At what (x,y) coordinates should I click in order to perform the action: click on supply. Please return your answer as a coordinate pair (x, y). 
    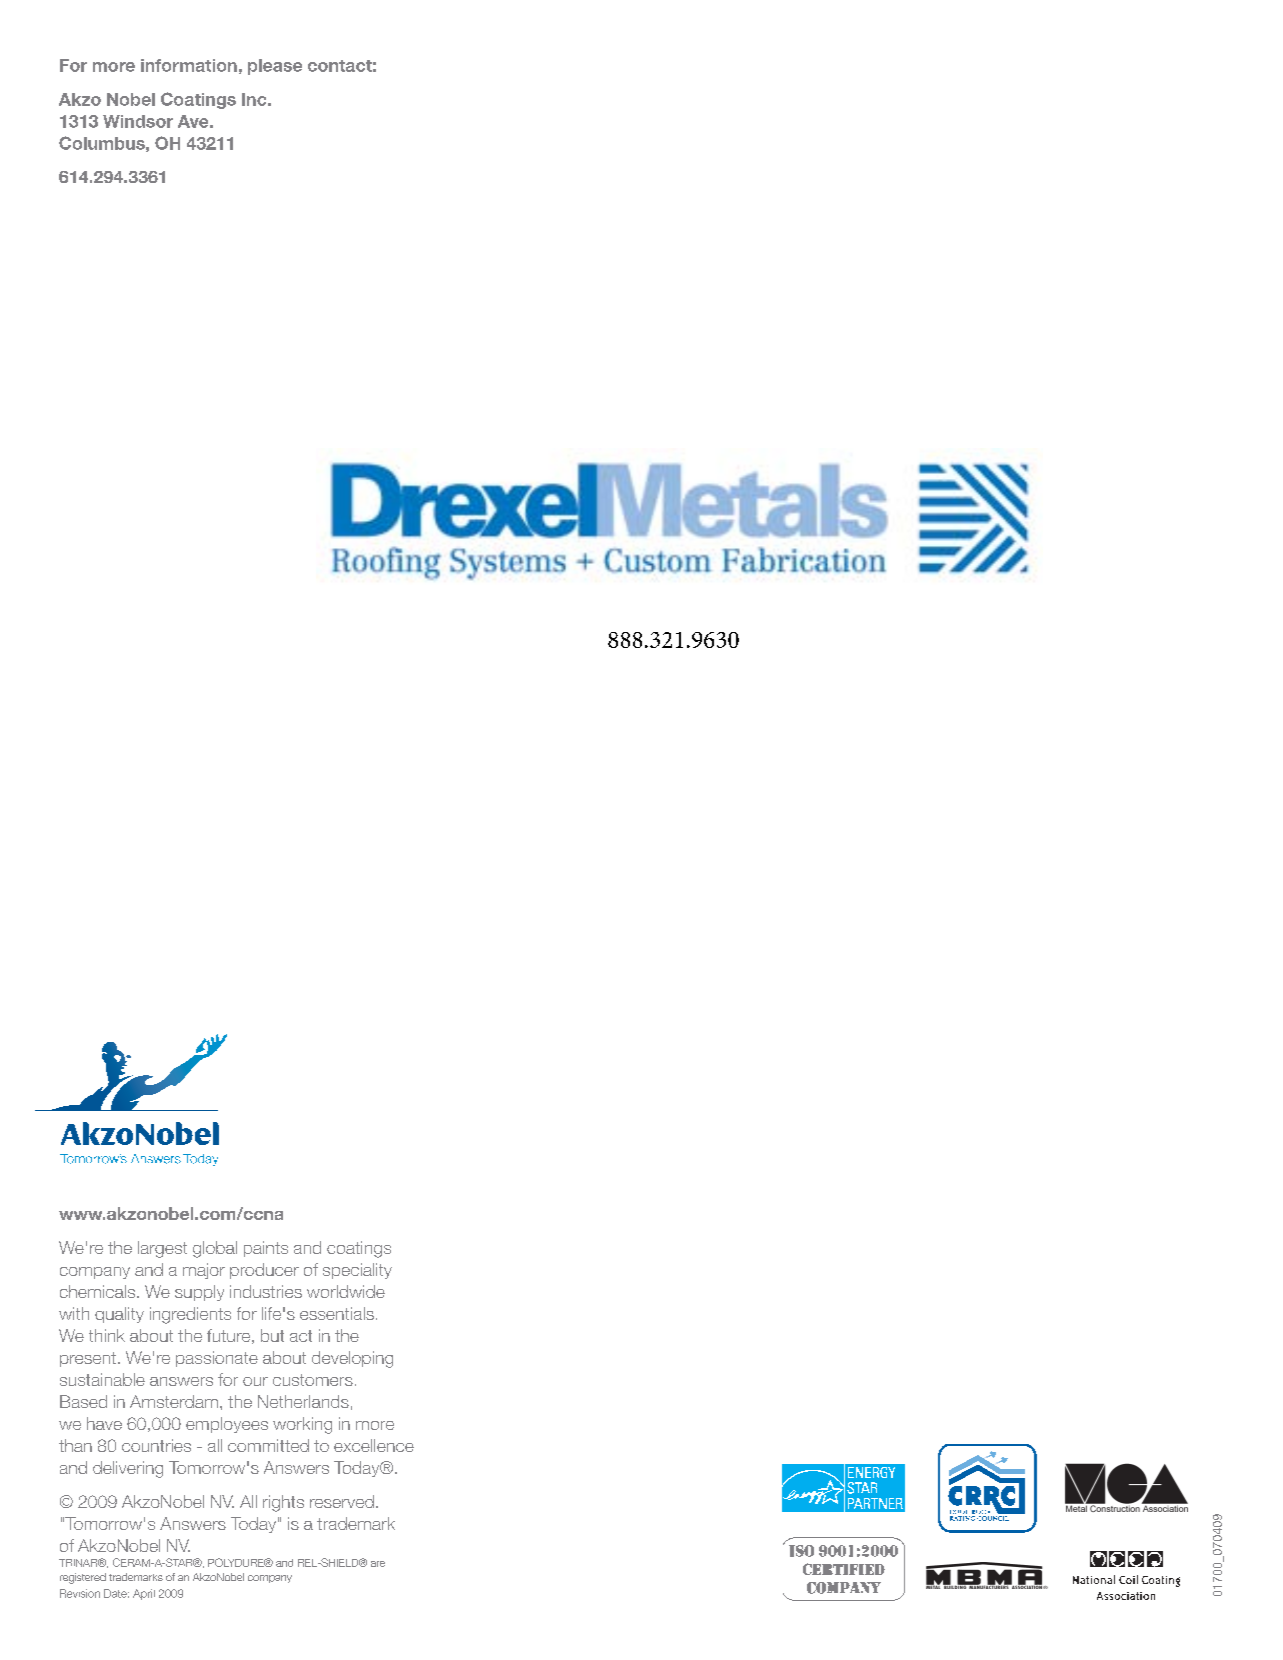
    Looking at the image, I should click on (199, 1293).
